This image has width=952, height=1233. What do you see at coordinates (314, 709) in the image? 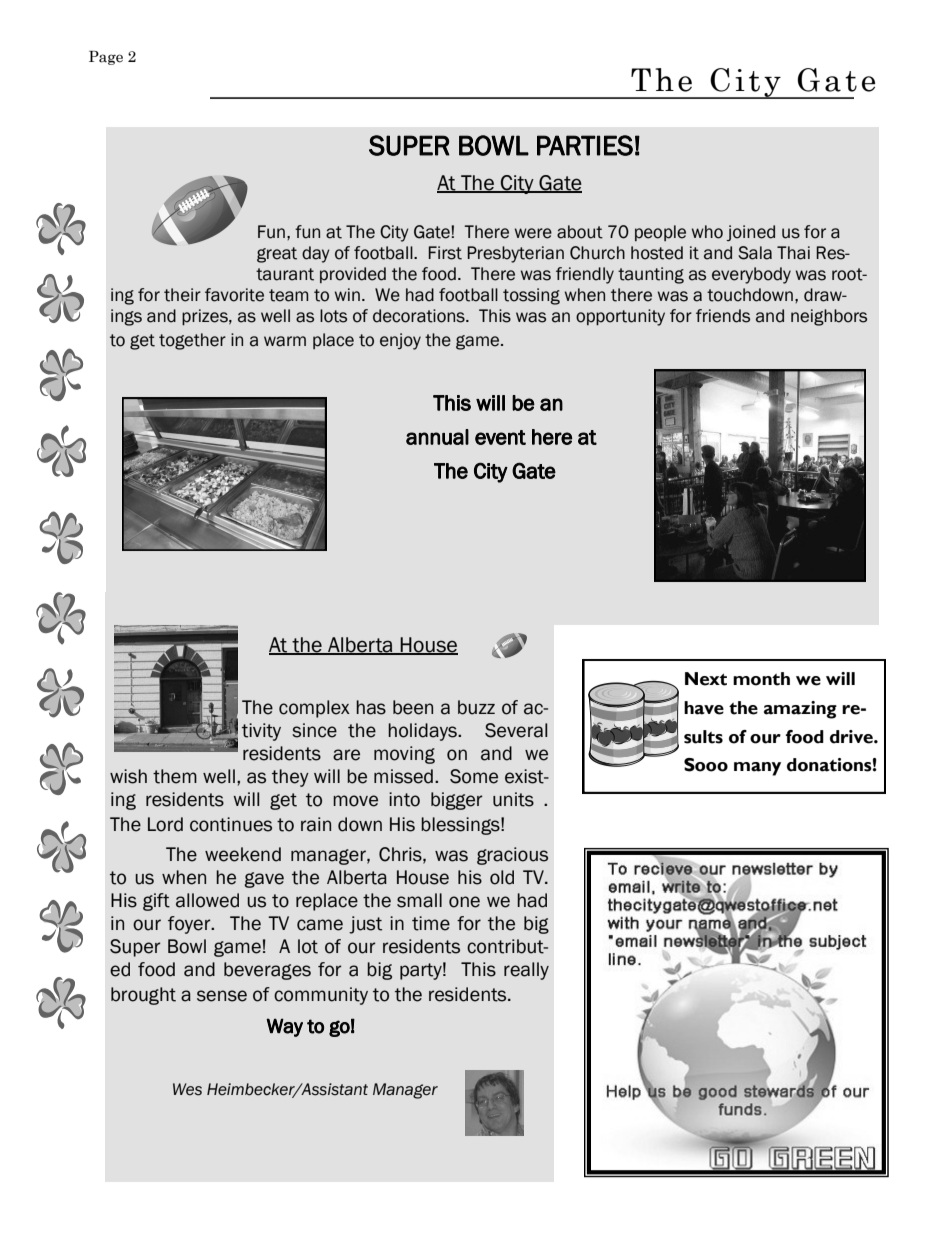
I see `complex` at bounding box center [314, 709].
